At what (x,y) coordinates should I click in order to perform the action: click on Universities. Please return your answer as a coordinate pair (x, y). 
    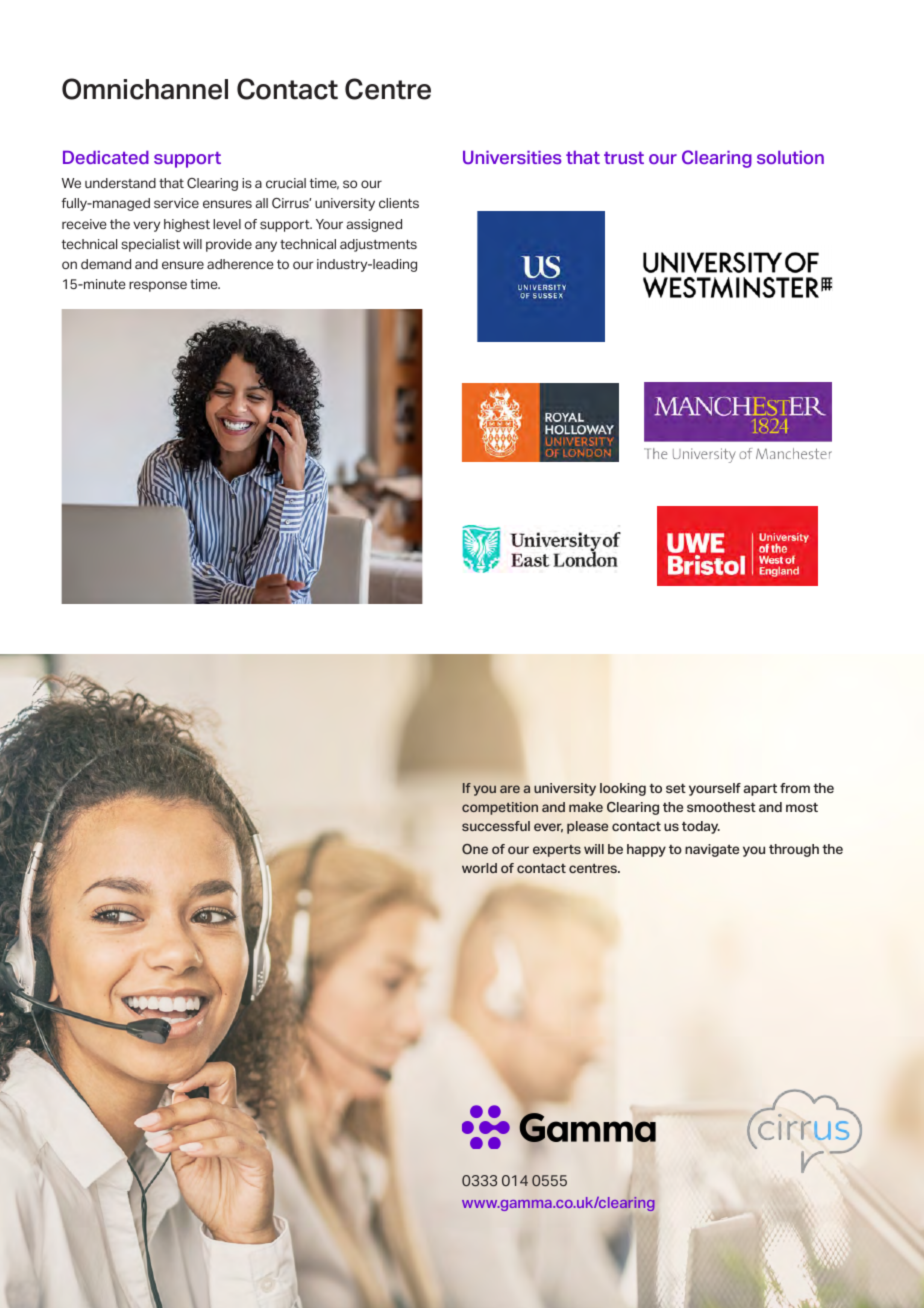
    Looking at the image, I should click on (512, 157).
